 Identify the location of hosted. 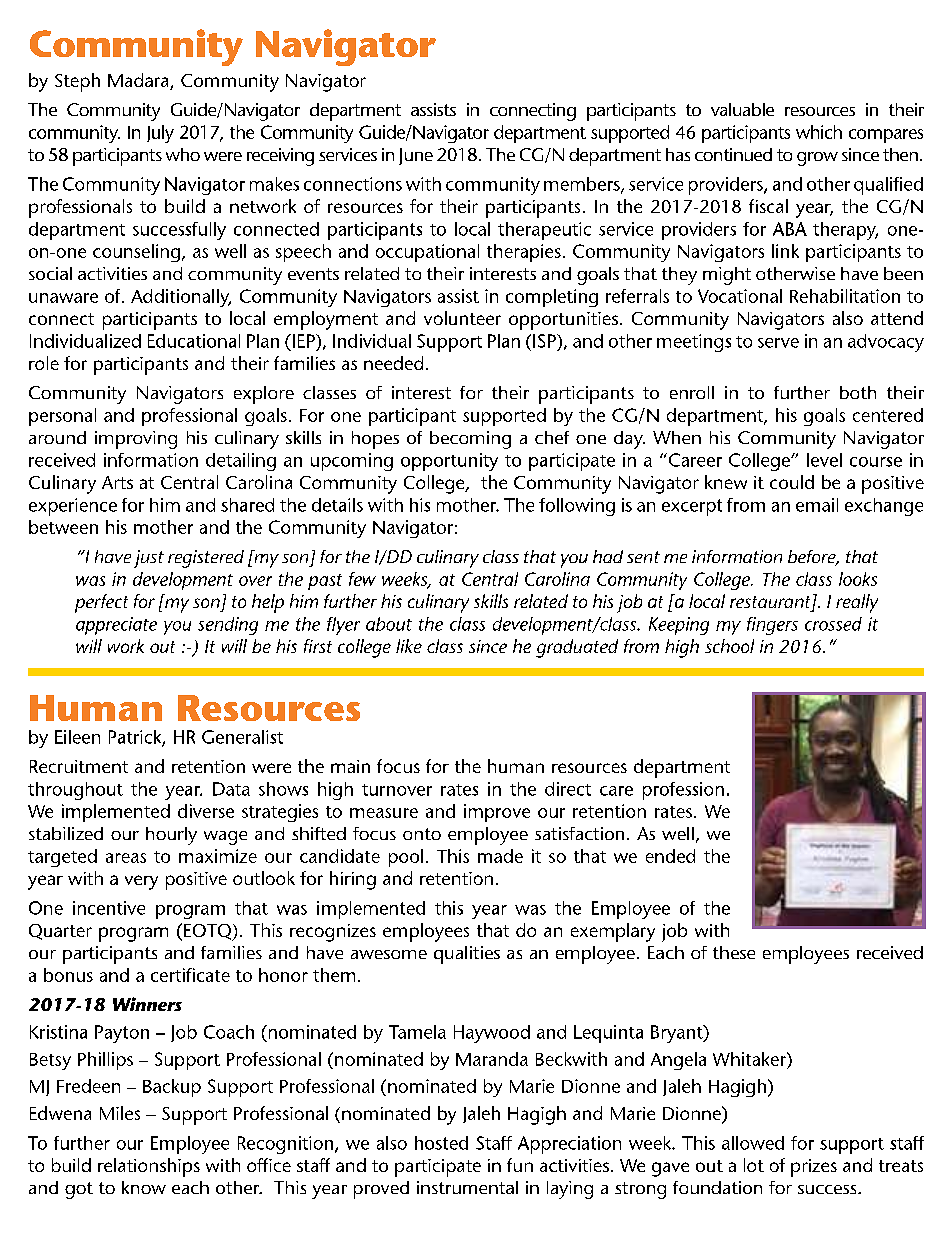
(441, 1143).
